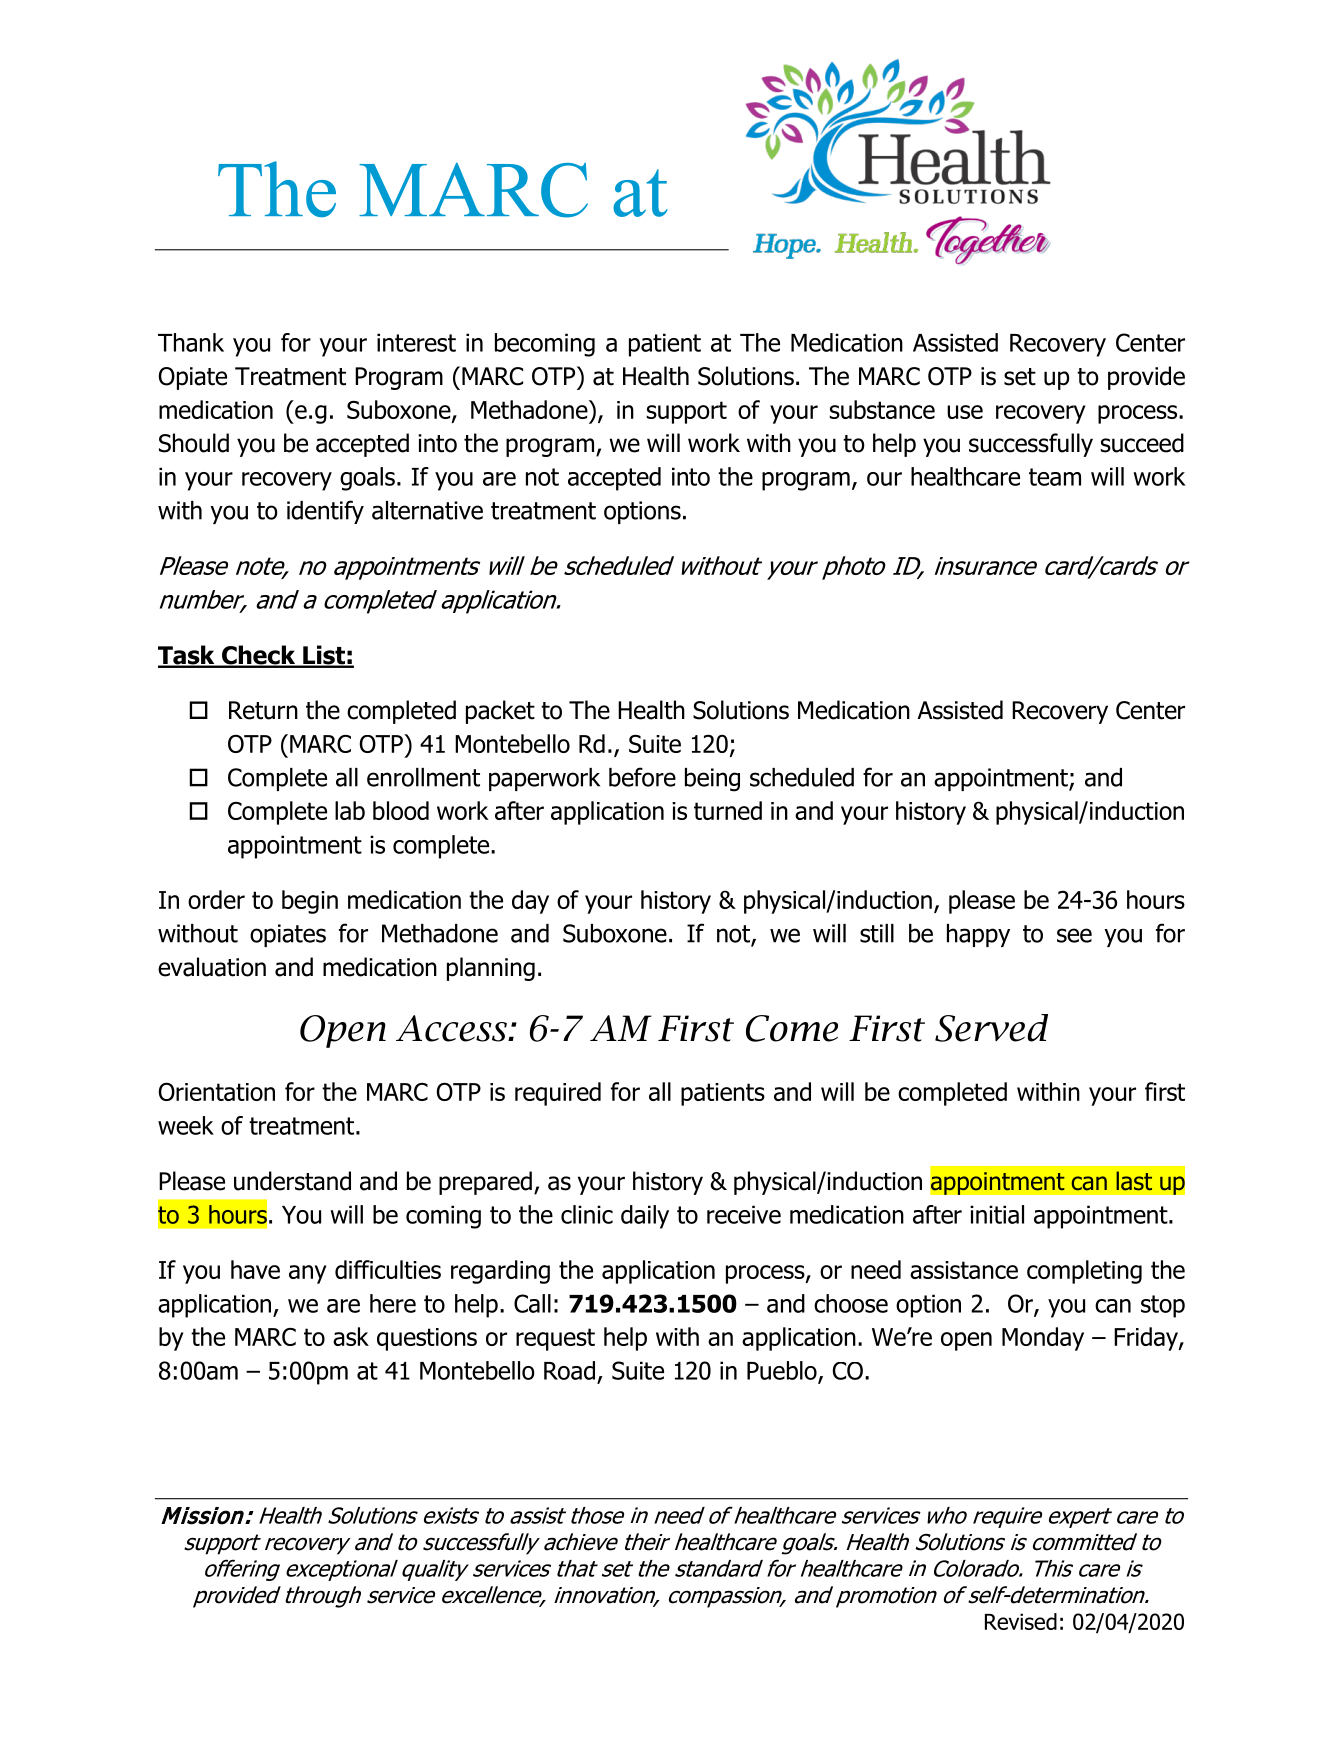  What do you see at coordinates (292, 1181) in the screenshot?
I see `understand` at bounding box center [292, 1181].
